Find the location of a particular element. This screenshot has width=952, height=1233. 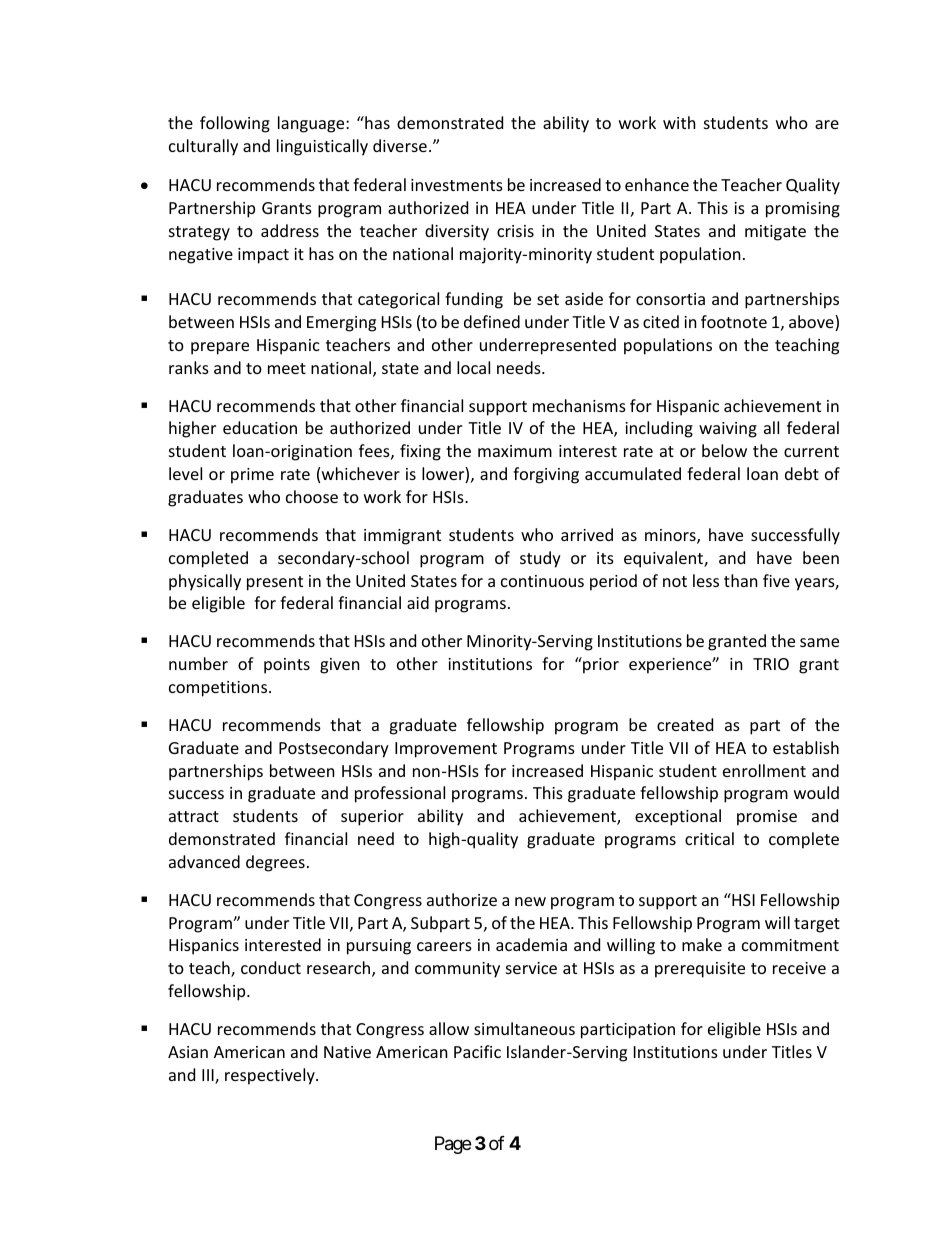

prime is located at coordinates (252, 476).
